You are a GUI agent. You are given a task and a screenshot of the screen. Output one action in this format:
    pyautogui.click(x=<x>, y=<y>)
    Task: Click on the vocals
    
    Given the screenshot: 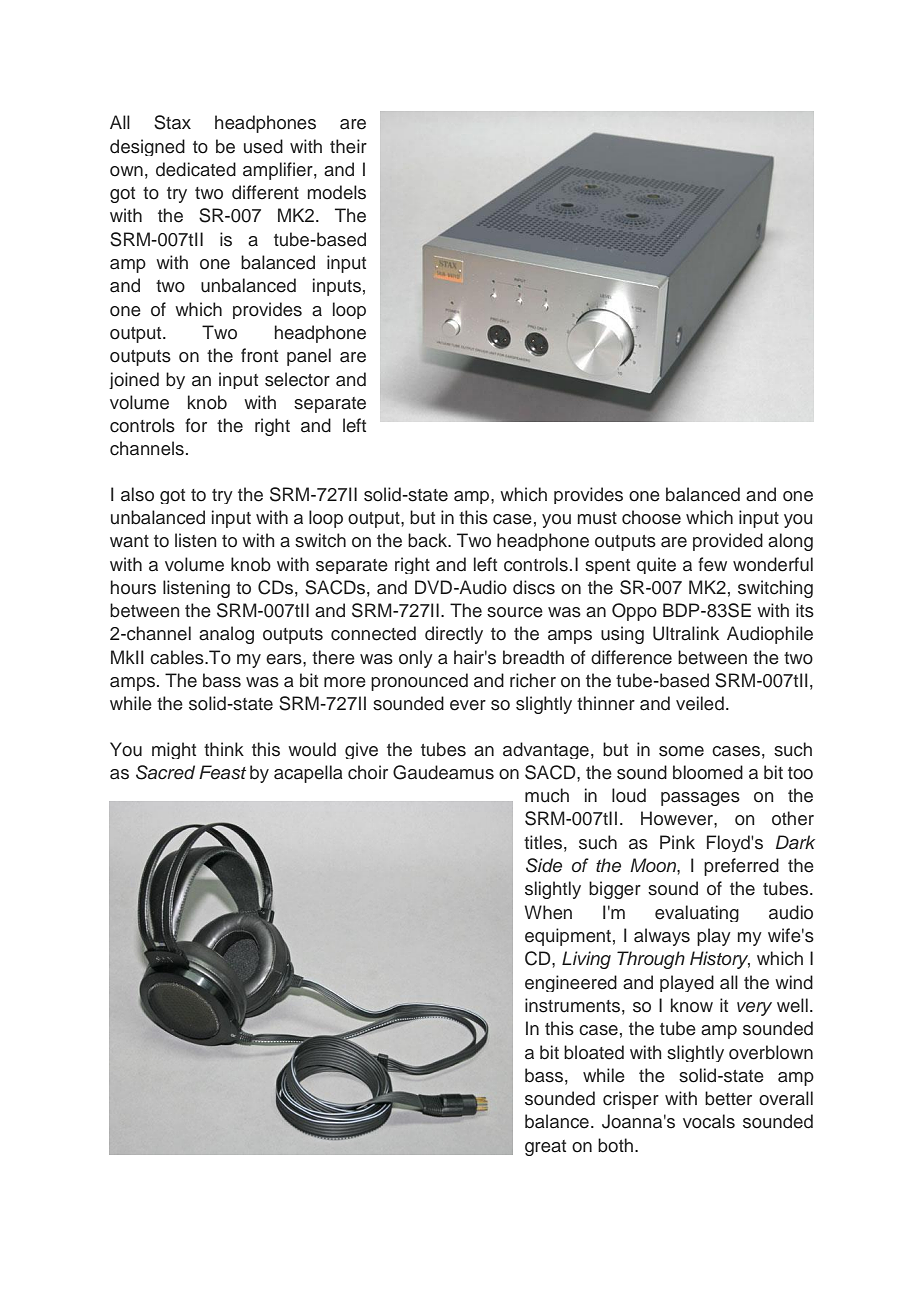 What is the action you would take?
    pyautogui.click(x=709, y=1121)
